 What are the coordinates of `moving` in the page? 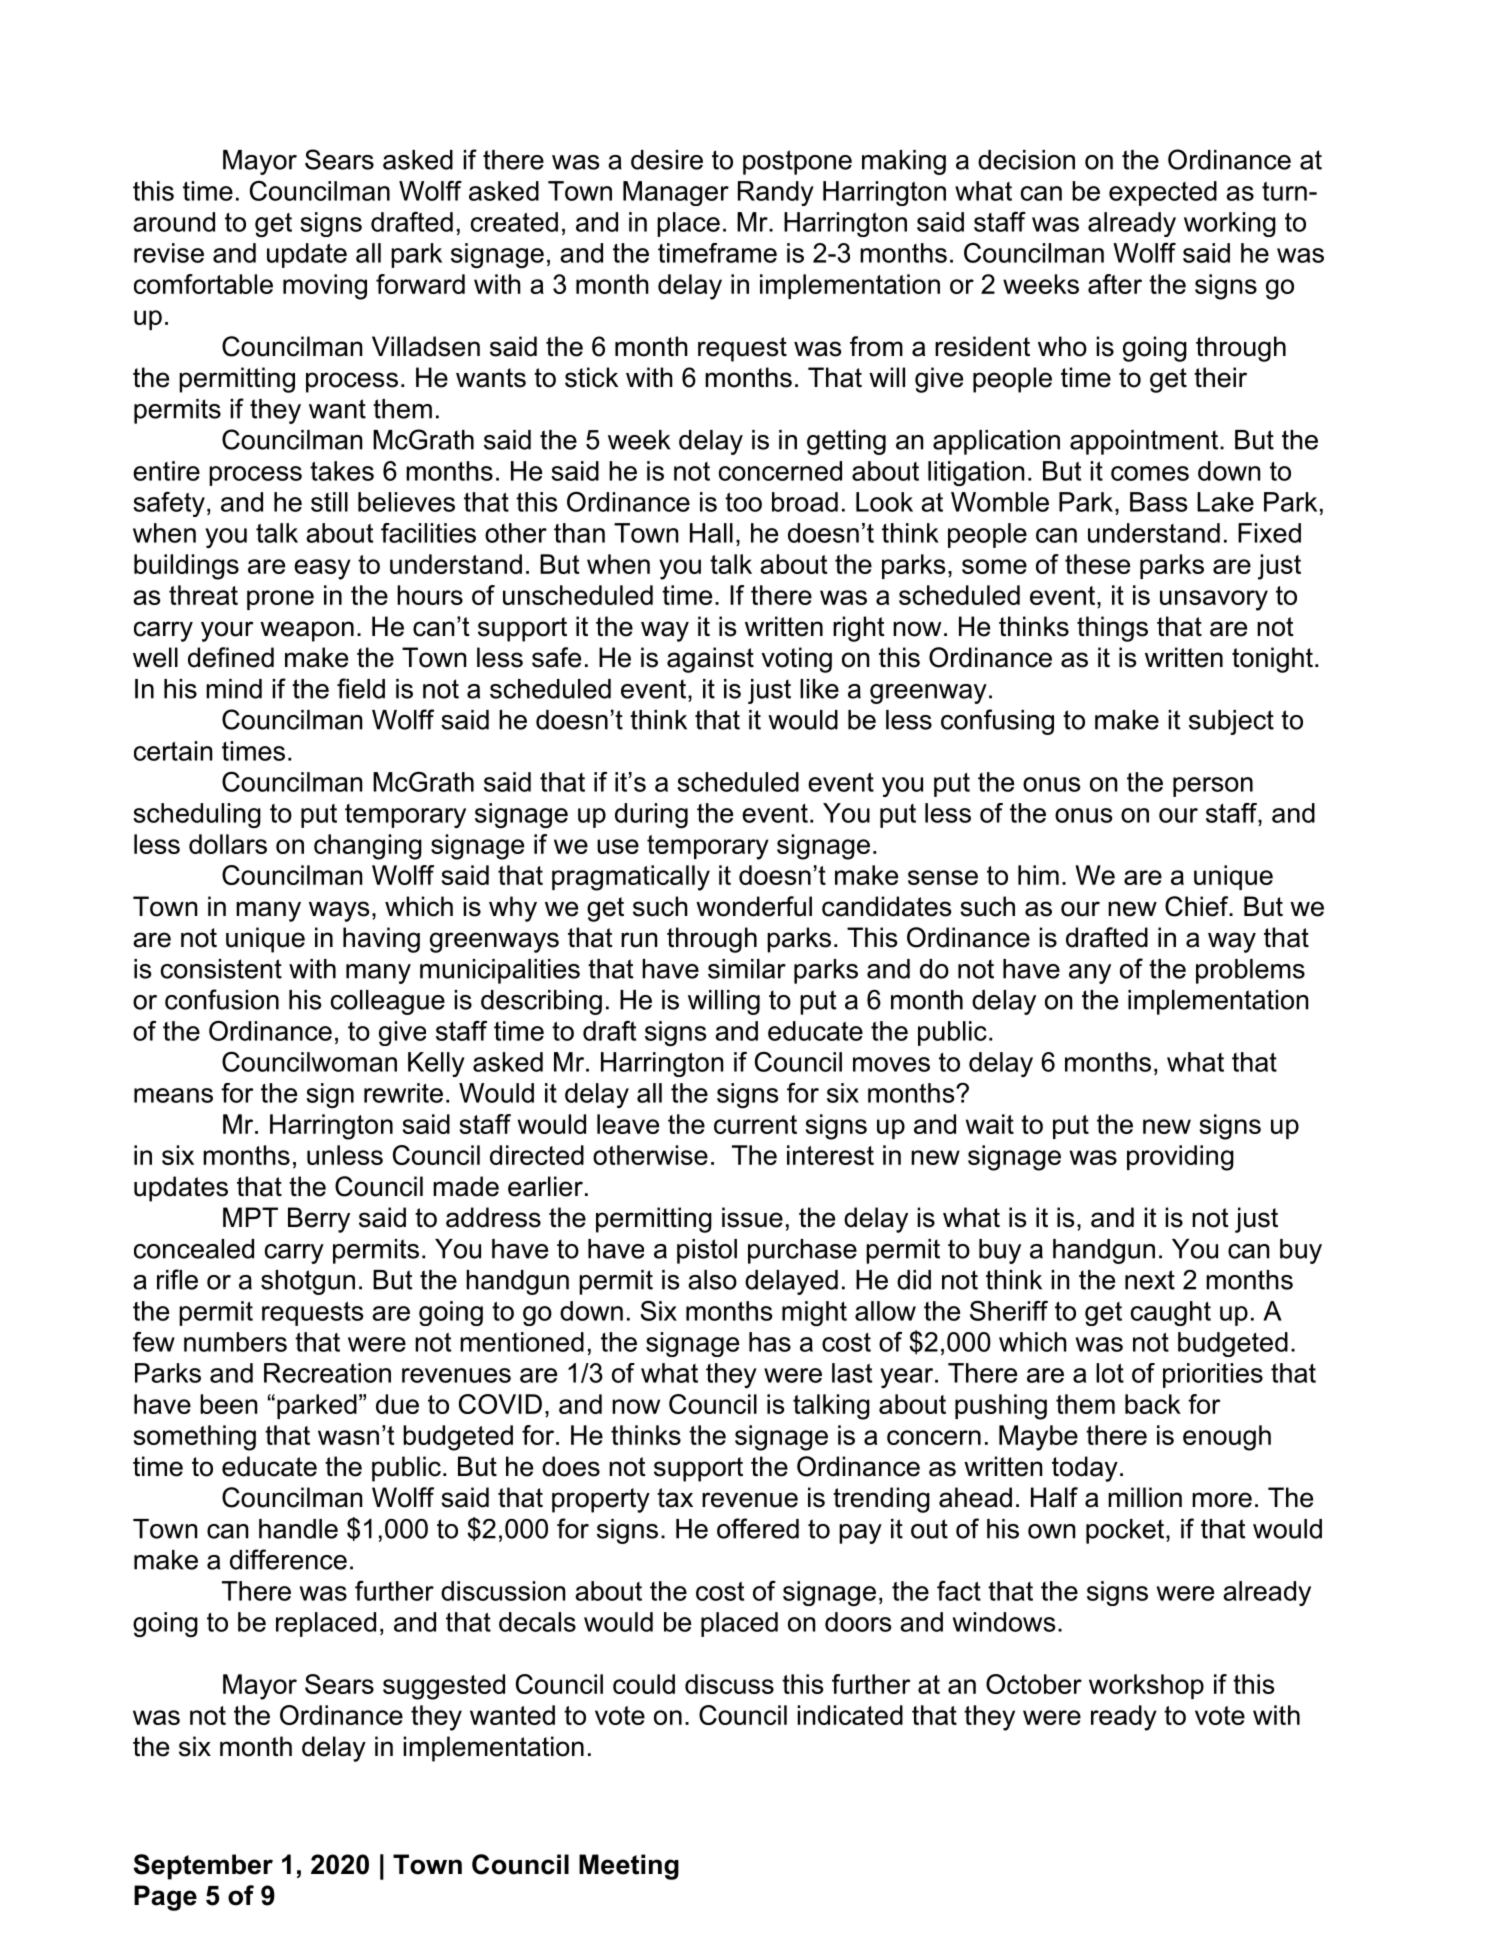 It's located at (325, 287).
